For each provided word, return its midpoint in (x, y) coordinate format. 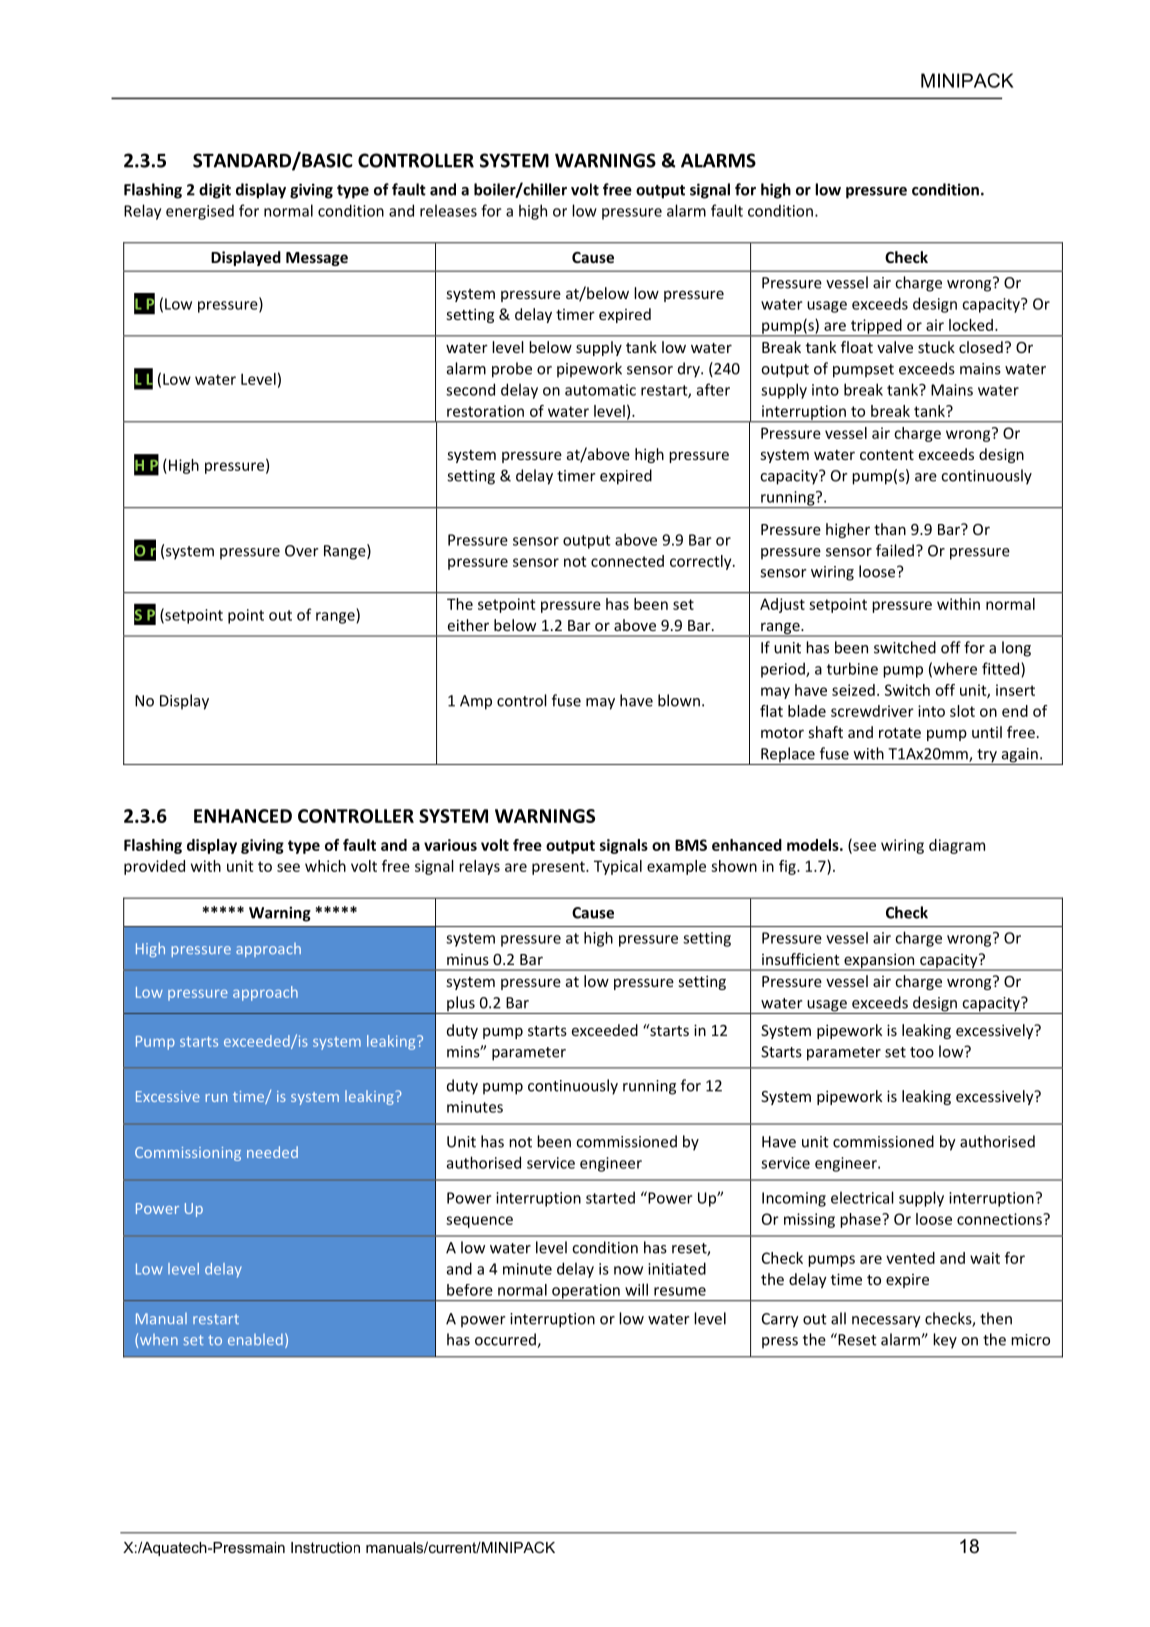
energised (200, 212)
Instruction (325, 1547)
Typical (618, 867)
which (325, 866)
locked (971, 325)
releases (448, 210)
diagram (957, 846)
